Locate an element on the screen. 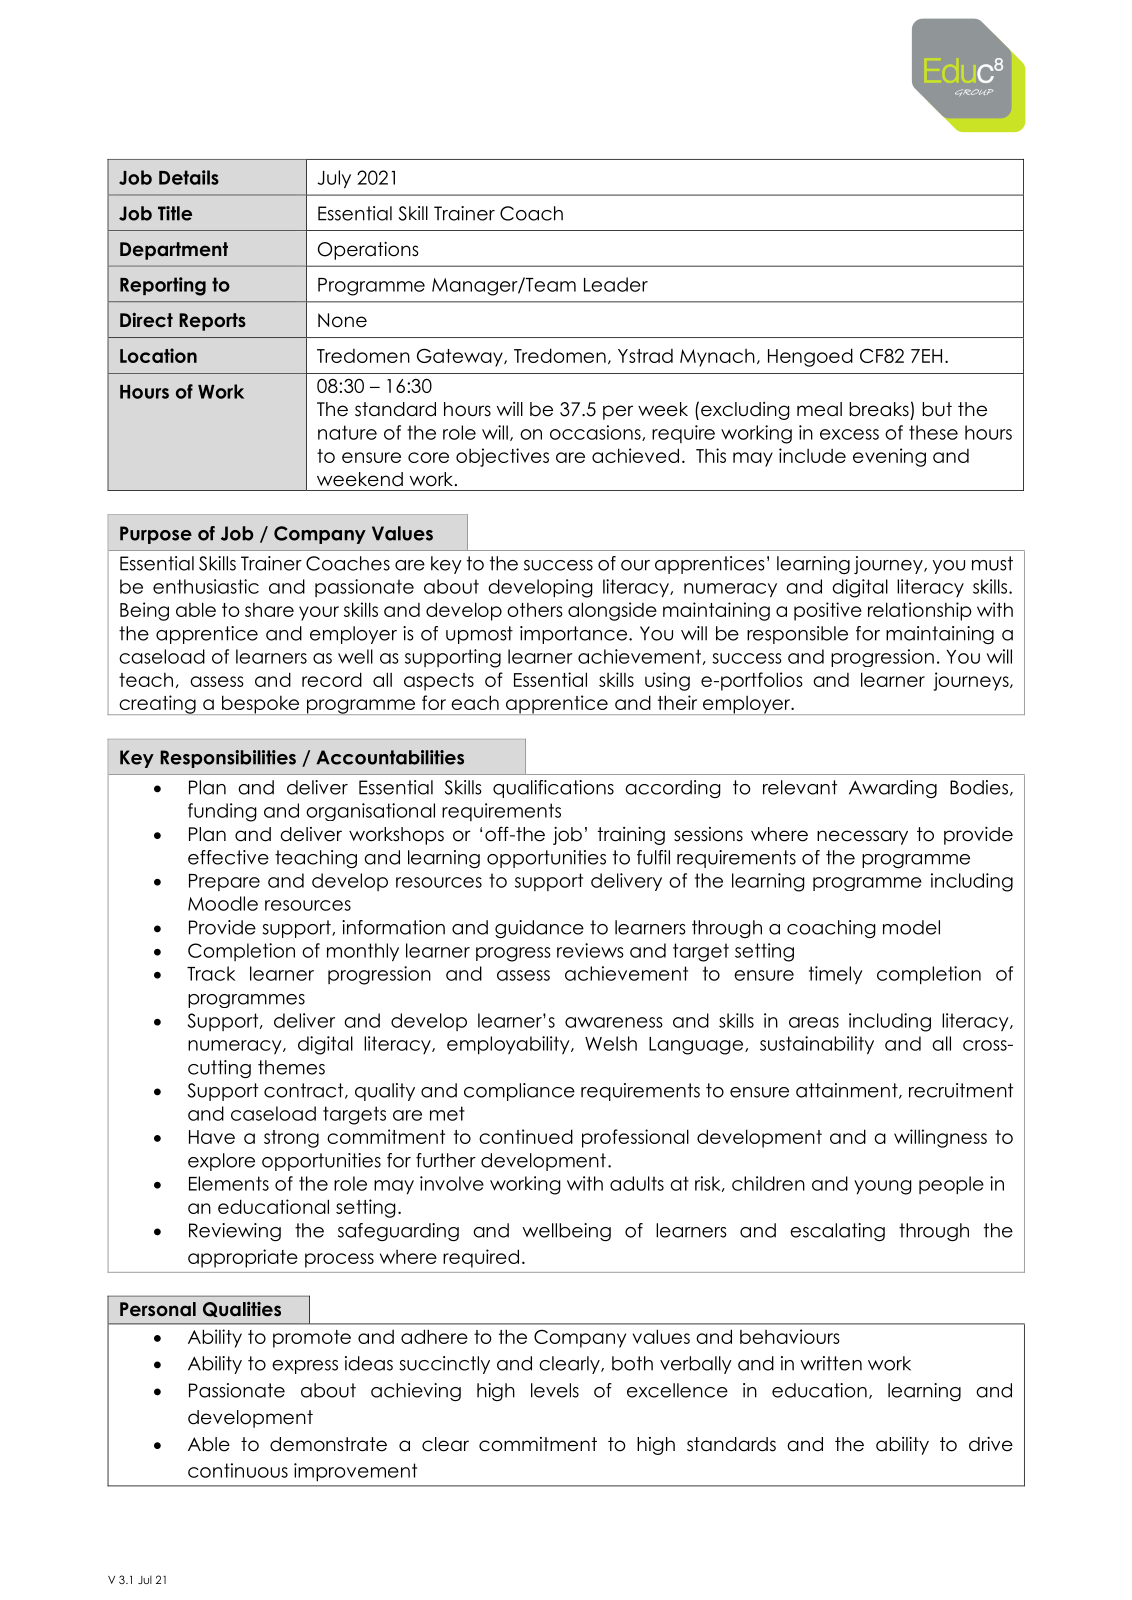 This screenshot has width=1132, height=1600. relationship is located at coordinates (920, 611).
